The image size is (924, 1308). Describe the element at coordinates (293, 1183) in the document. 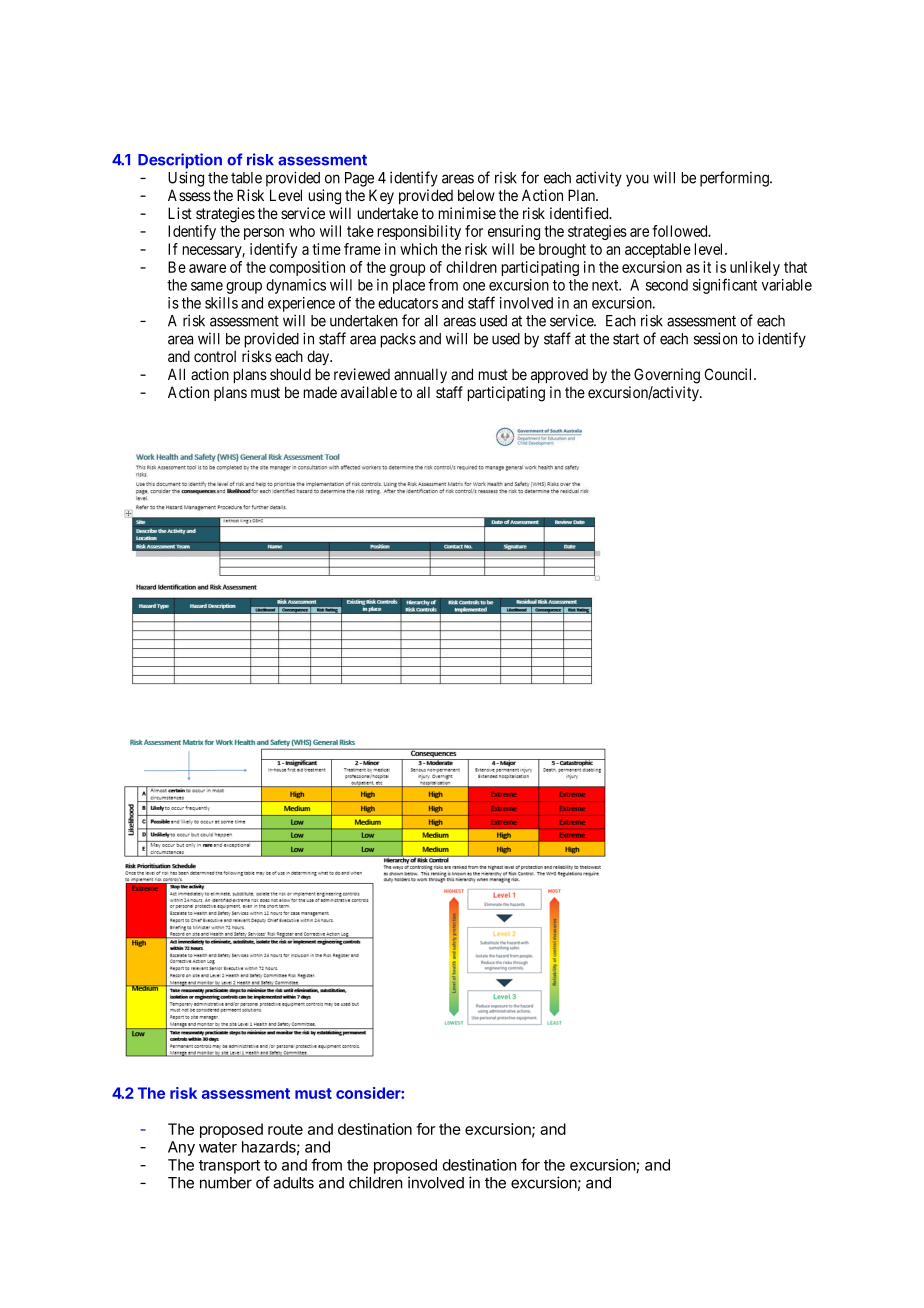

I see `adults` at that location.
